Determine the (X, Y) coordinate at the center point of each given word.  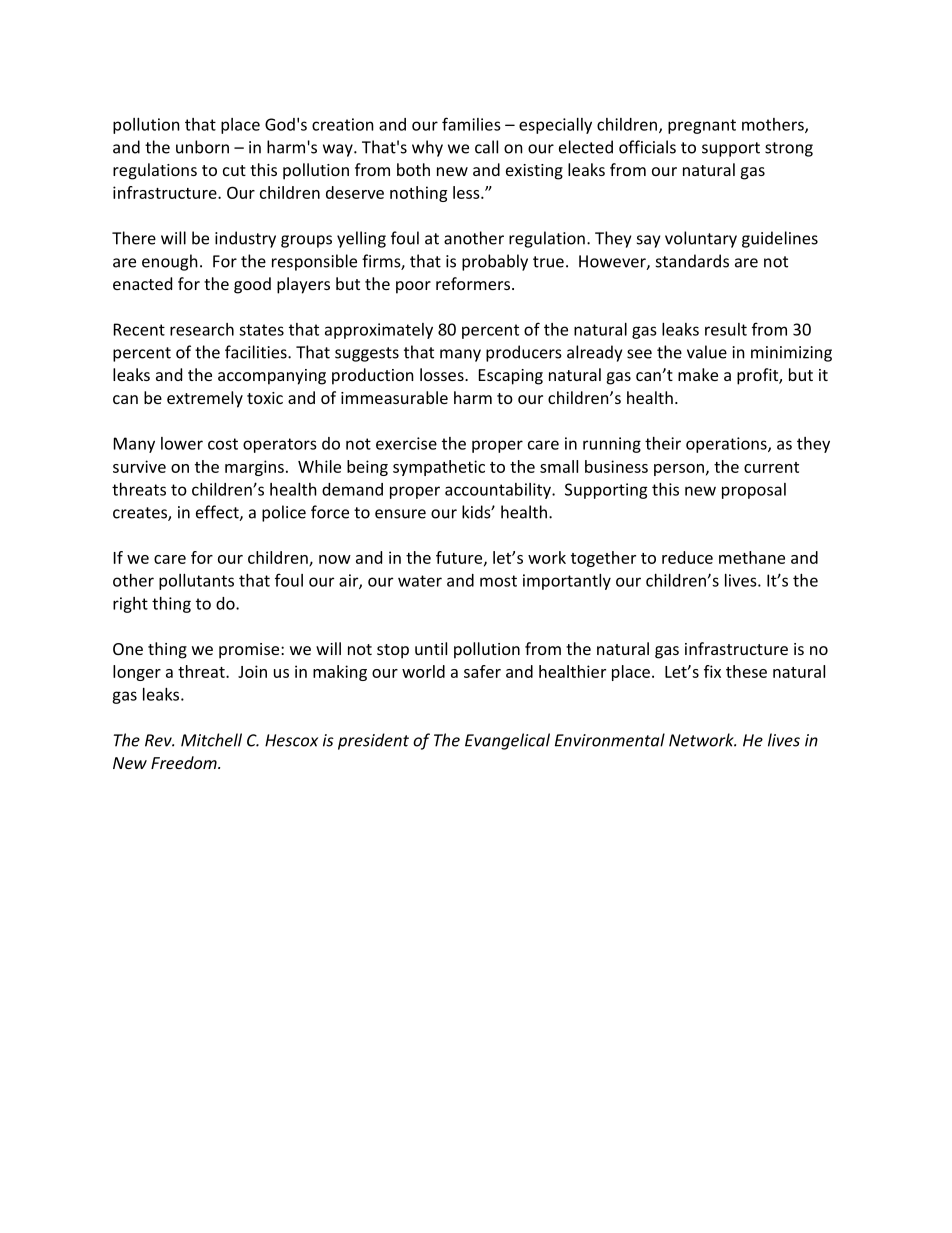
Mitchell (211, 740)
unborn (202, 147)
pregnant (702, 126)
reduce (687, 557)
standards (692, 261)
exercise (406, 443)
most (498, 581)
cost (223, 444)
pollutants (196, 582)
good (252, 285)
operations (727, 445)
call (486, 147)
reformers (473, 283)
